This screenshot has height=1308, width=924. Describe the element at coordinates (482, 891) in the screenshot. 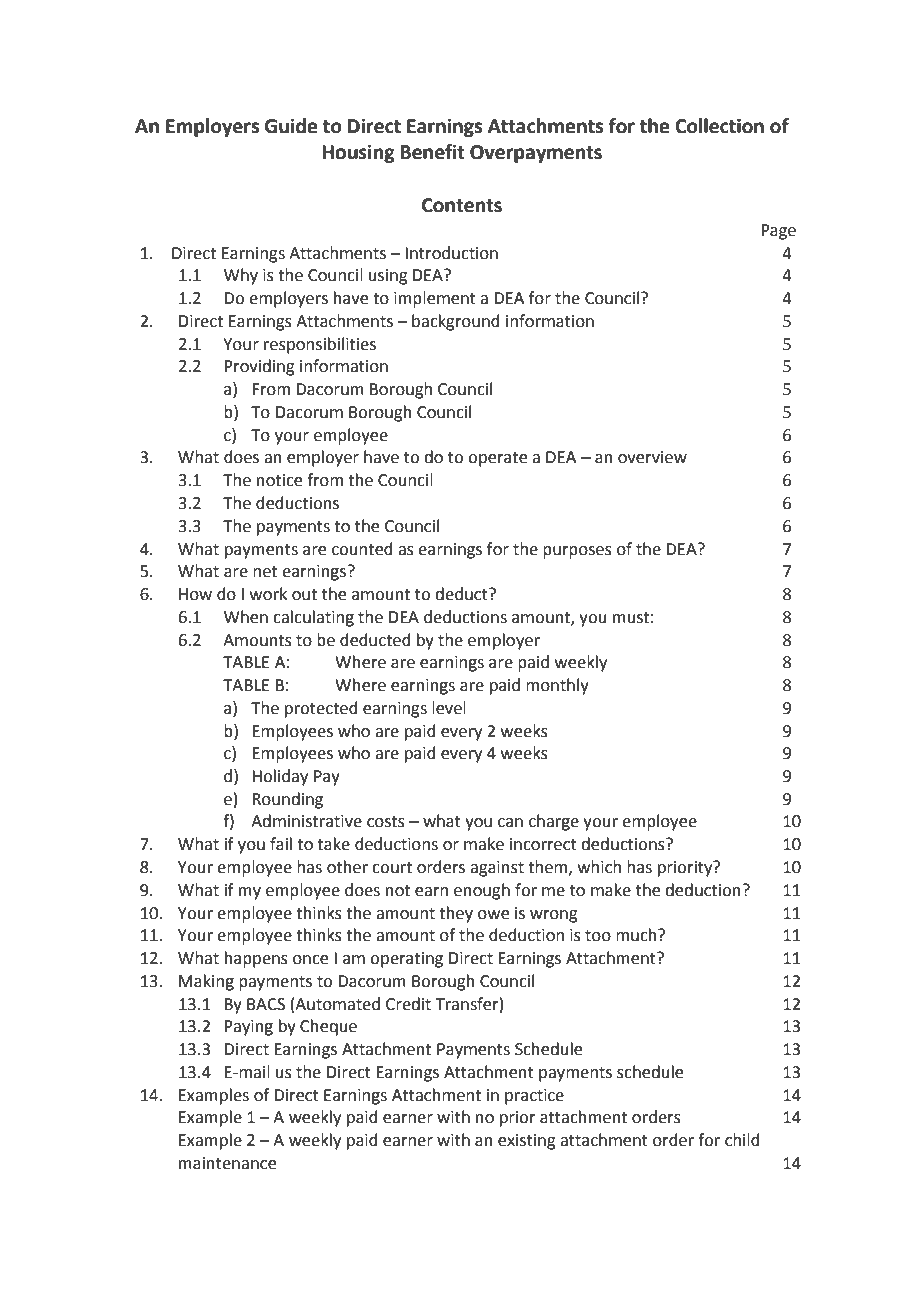

I see `enough` at that location.
